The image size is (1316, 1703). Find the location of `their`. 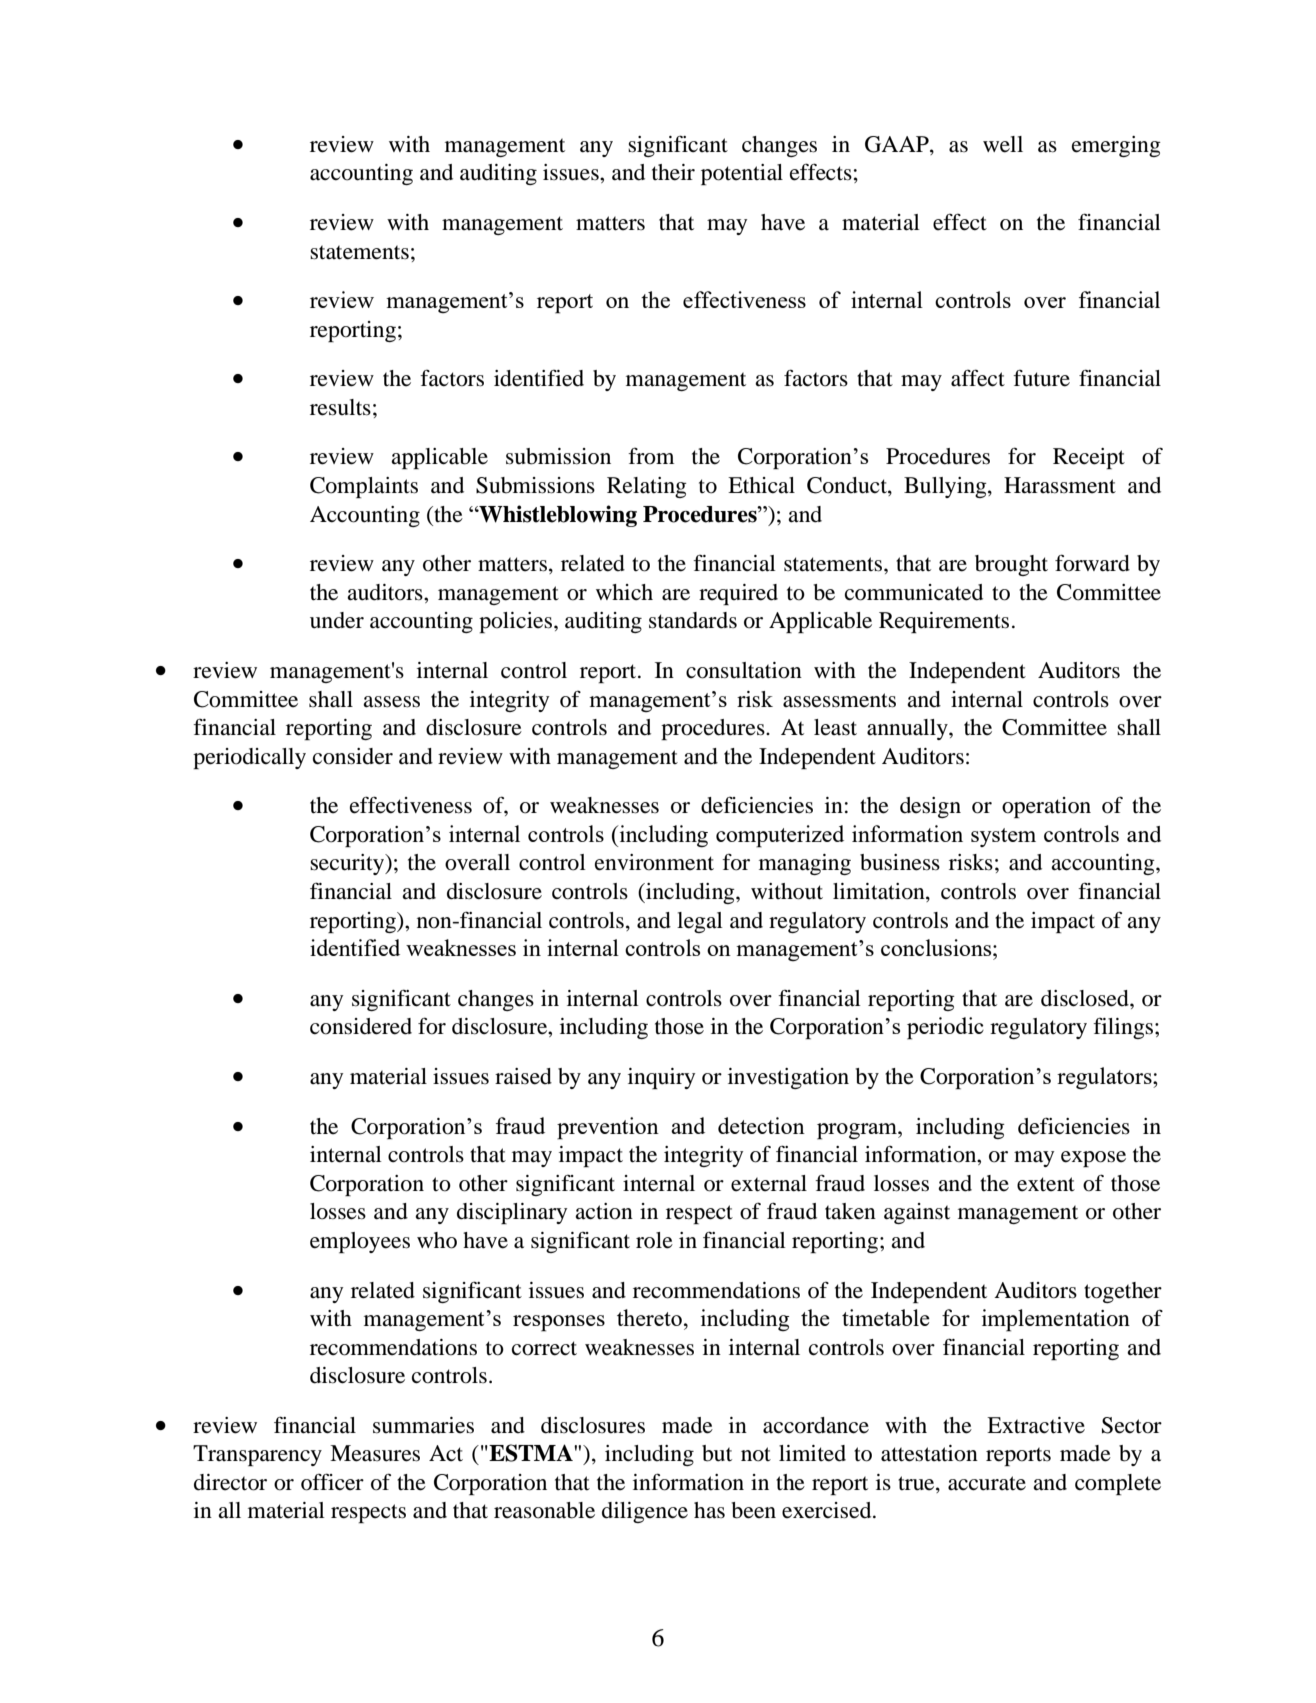

their is located at coordinates (673, 172).
